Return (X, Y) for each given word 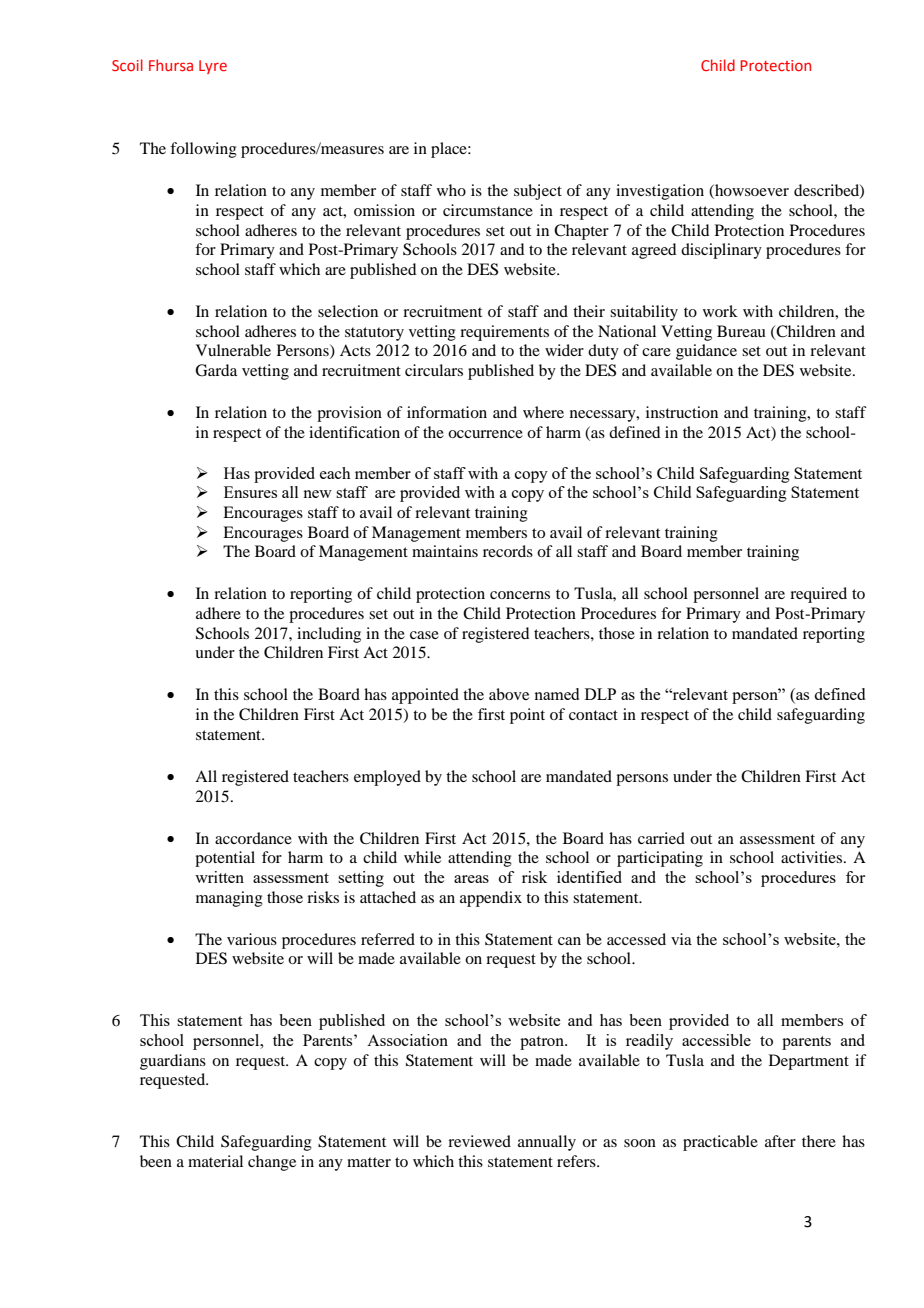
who (451, 190)
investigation (660, 192)
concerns (520, 595)
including (329, 635)
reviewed (479, 1141)
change (272, 1163)
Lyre (213, 67)
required (818, 595)
